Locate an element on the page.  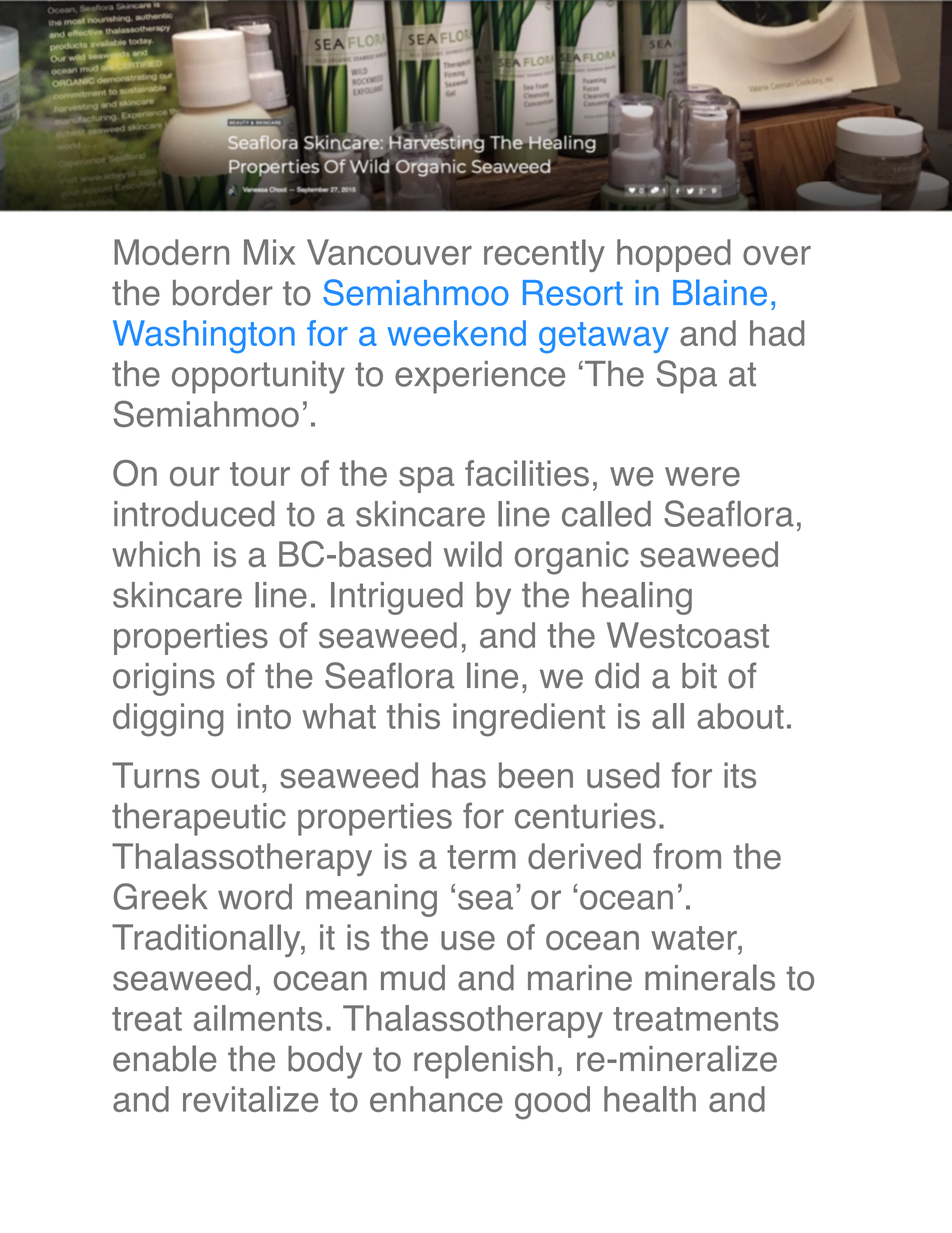
its is located at coordinates (740, 775).
